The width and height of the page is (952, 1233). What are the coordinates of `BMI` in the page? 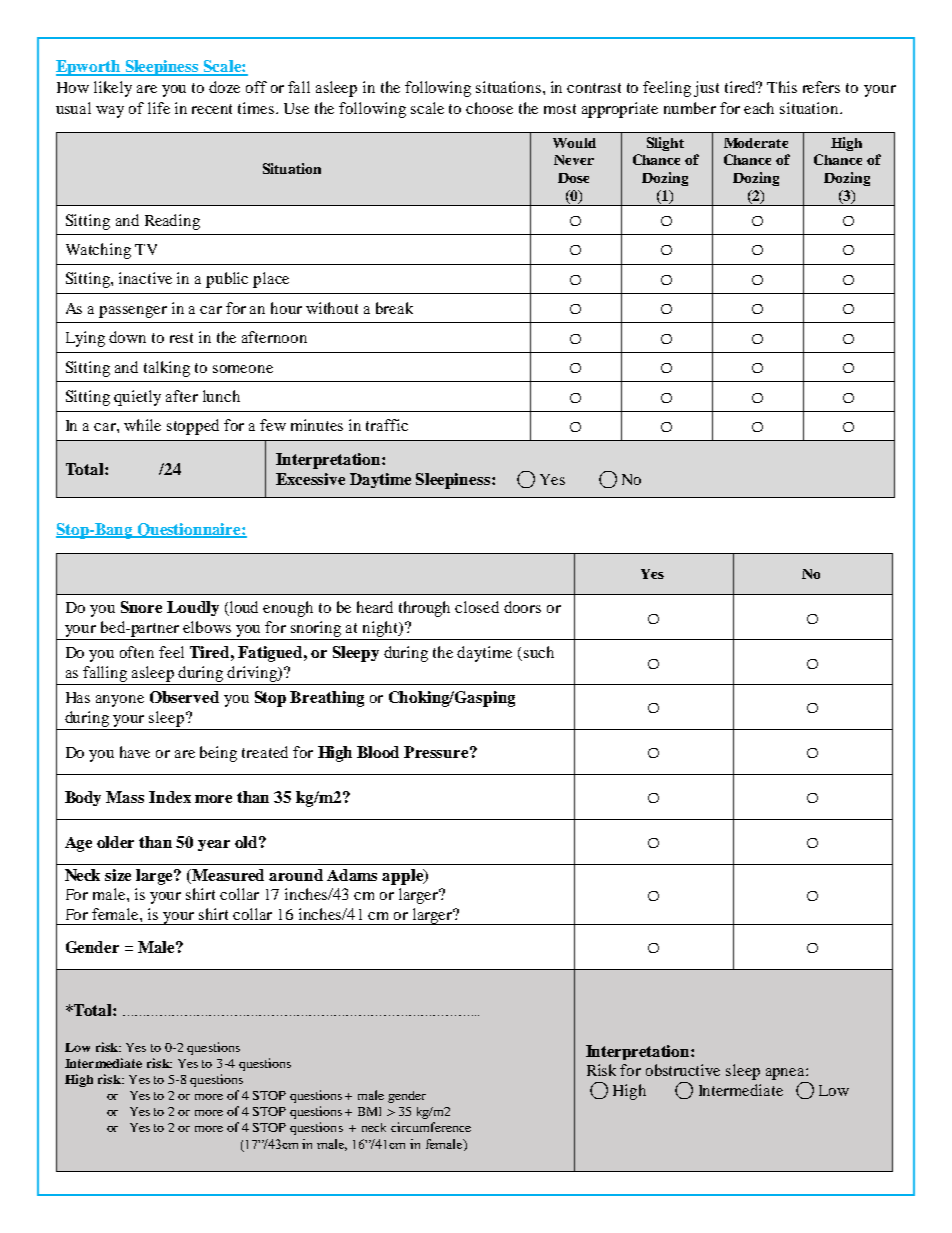 It's located at (369, 1111).
